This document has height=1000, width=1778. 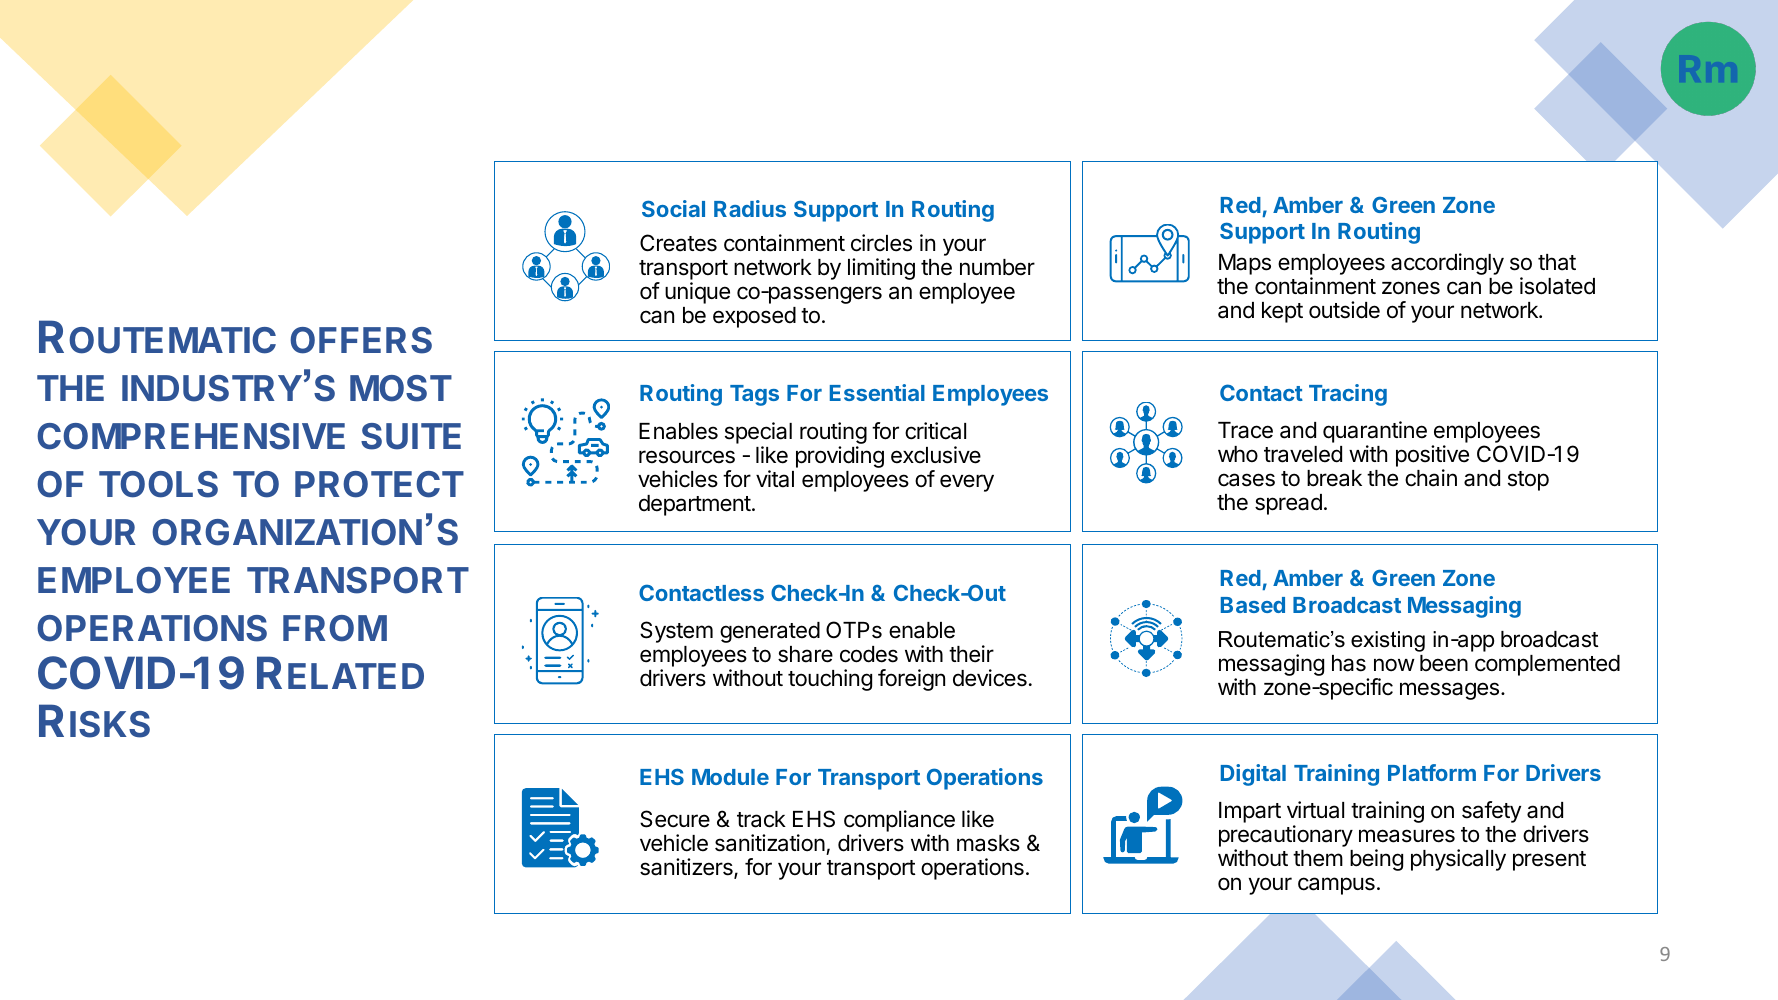 I want to click on Tracing, so click(x=1348, y=395).
